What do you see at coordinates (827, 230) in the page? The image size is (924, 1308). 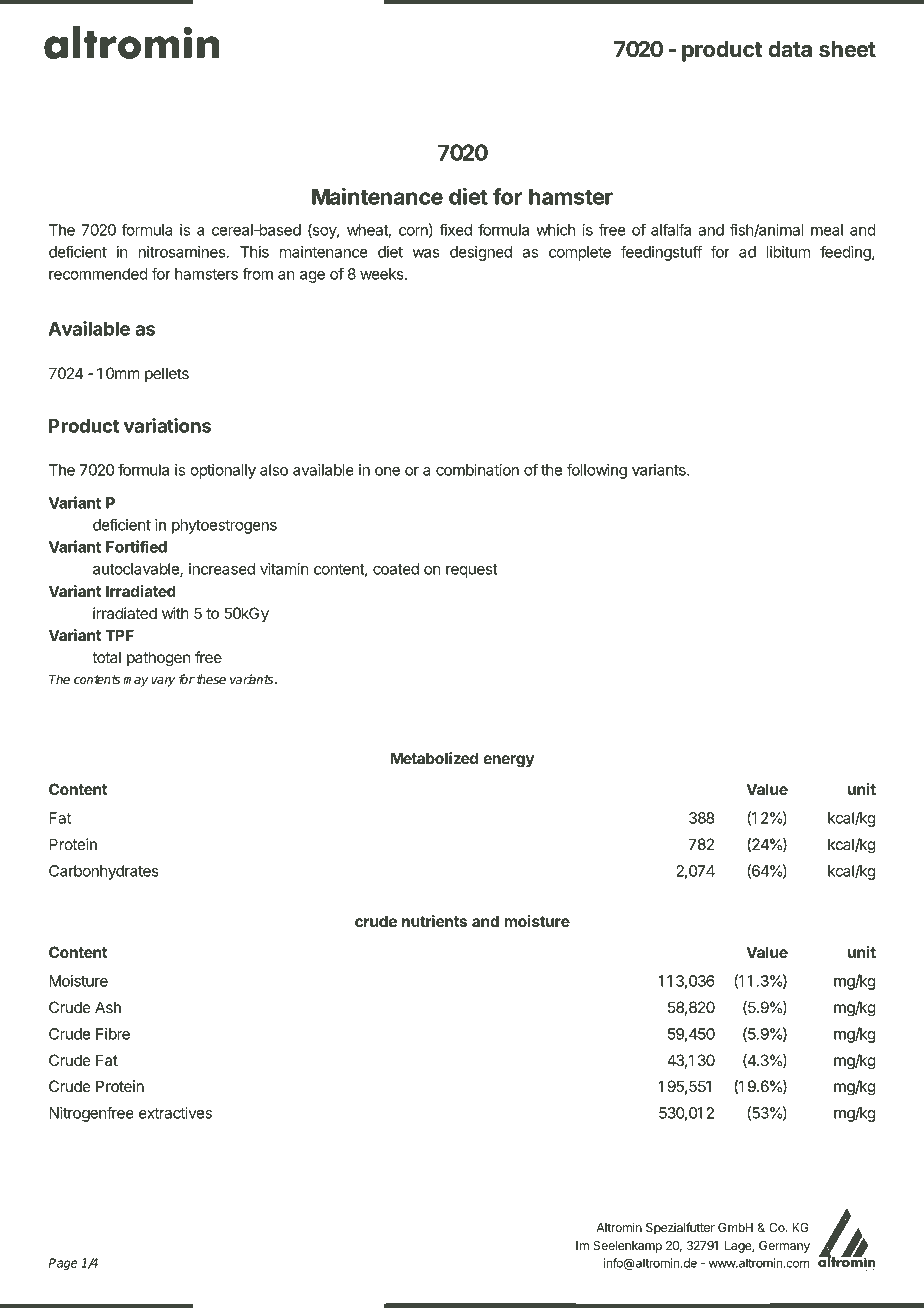 I see `meal` at bounding box center [827, 230].
